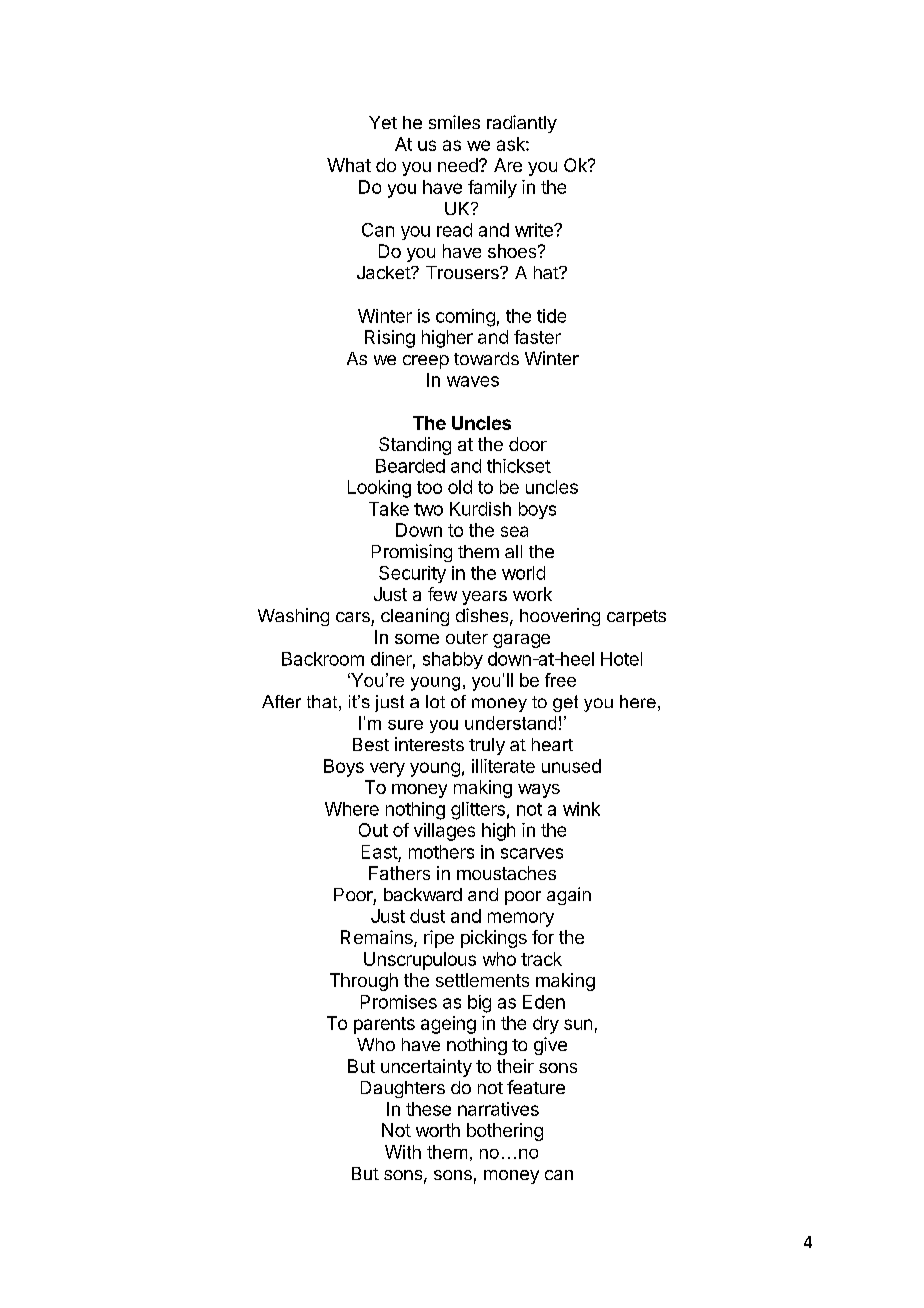 This document has width=924, height=1308. Describe the element at coordinates (349, 165) in the document. I see `What` at that location.
